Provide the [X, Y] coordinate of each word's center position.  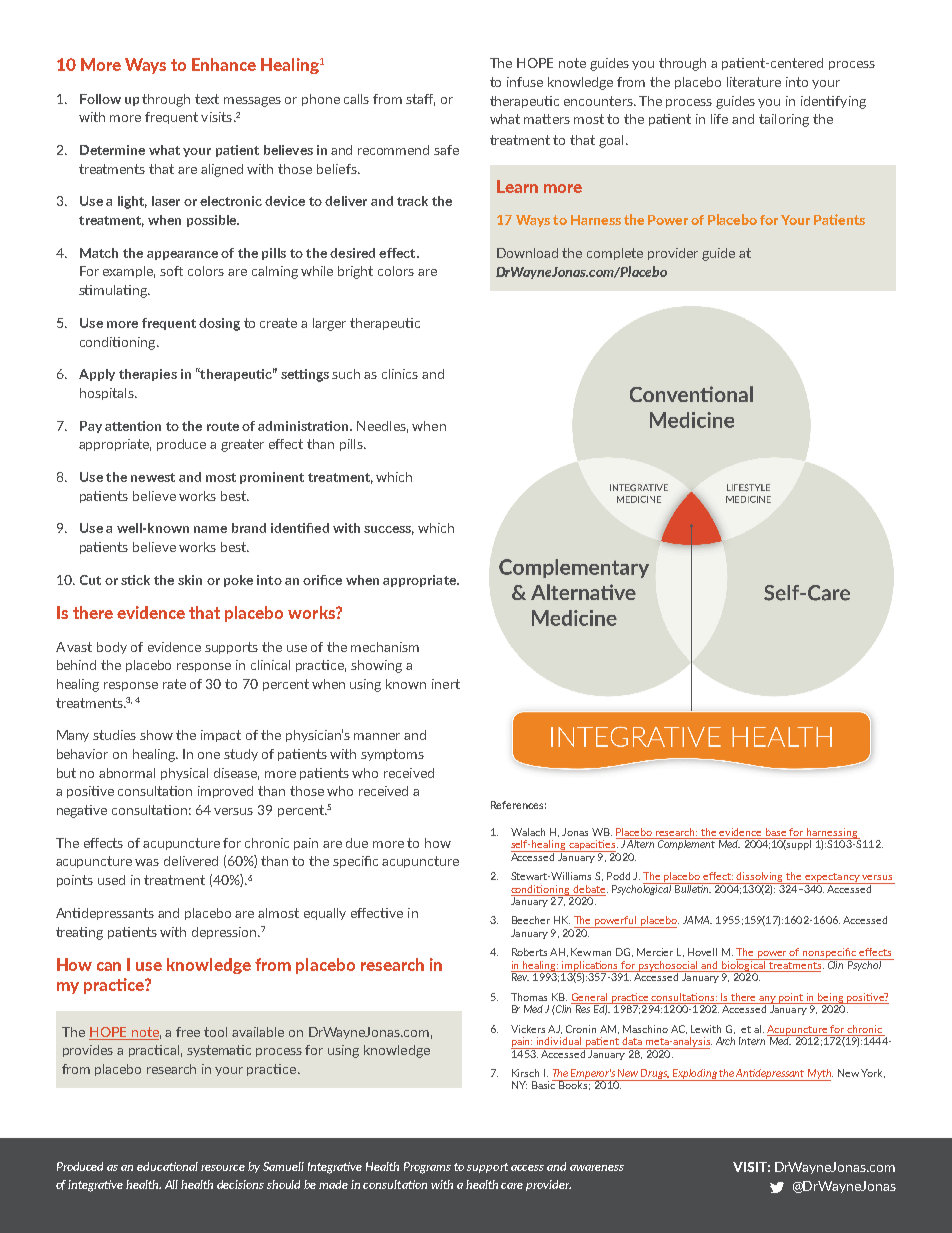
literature [754, 82]
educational [167, 1166]
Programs [427, 1168]
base [776, 832]
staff [420, 100]
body [112, 648]
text [207, 99]
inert [446, 684]
